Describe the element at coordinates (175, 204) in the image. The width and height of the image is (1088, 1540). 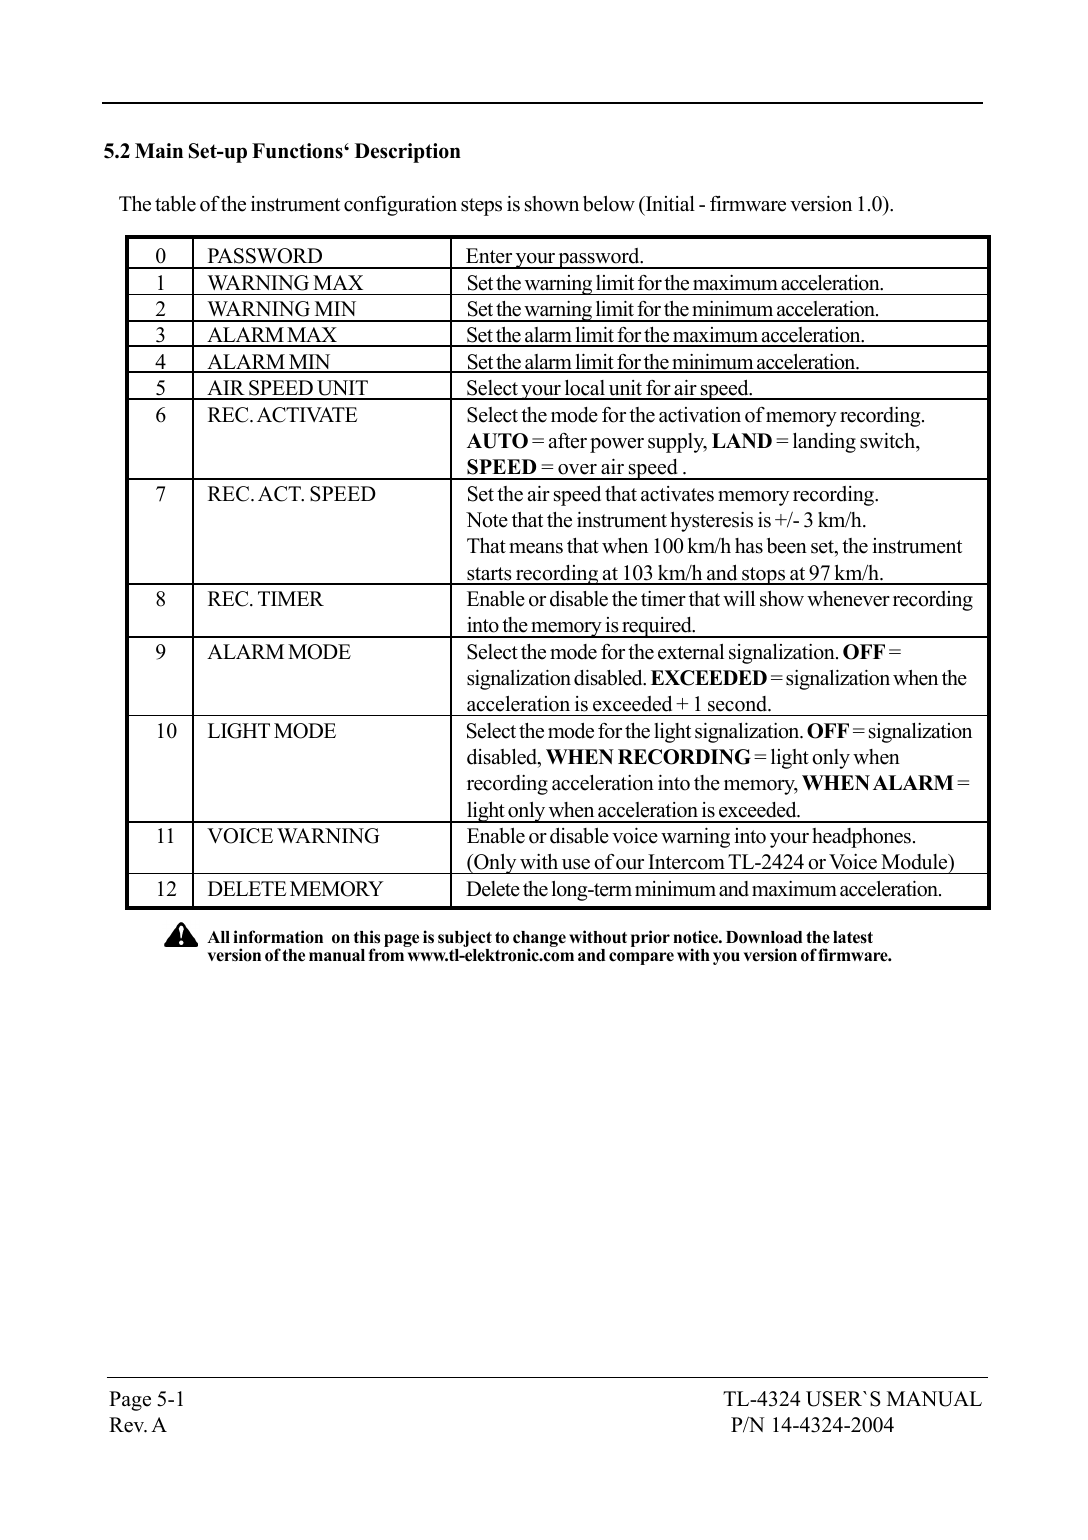
I see `table` at that location.
